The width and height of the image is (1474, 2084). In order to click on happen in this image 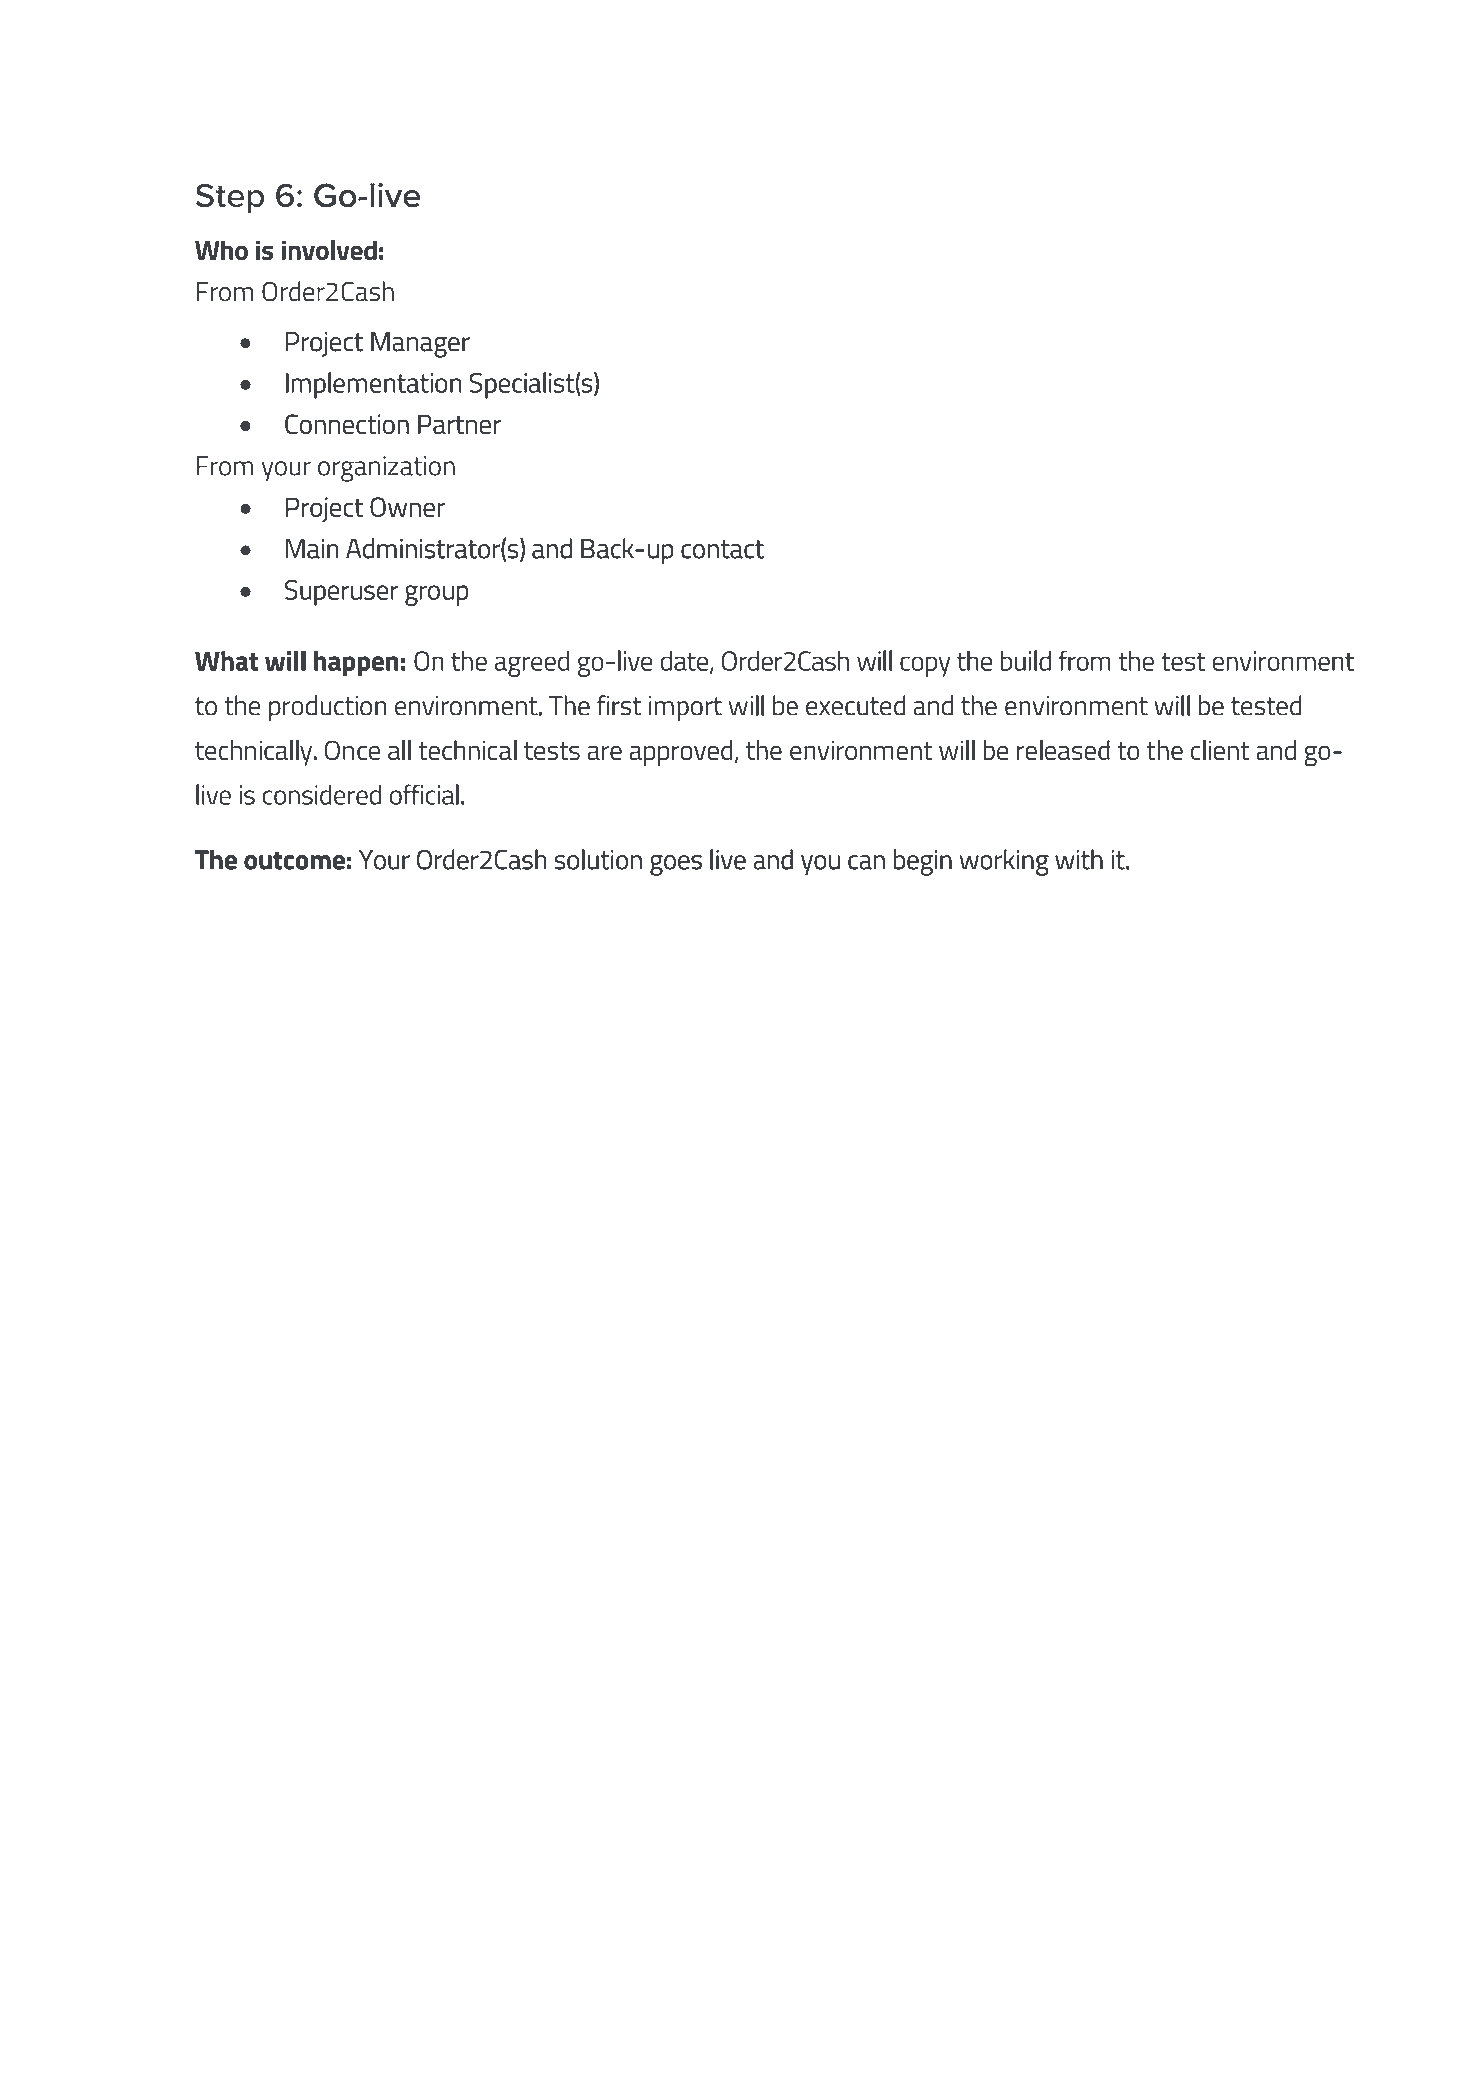, I will do `click(356, 664)`.
